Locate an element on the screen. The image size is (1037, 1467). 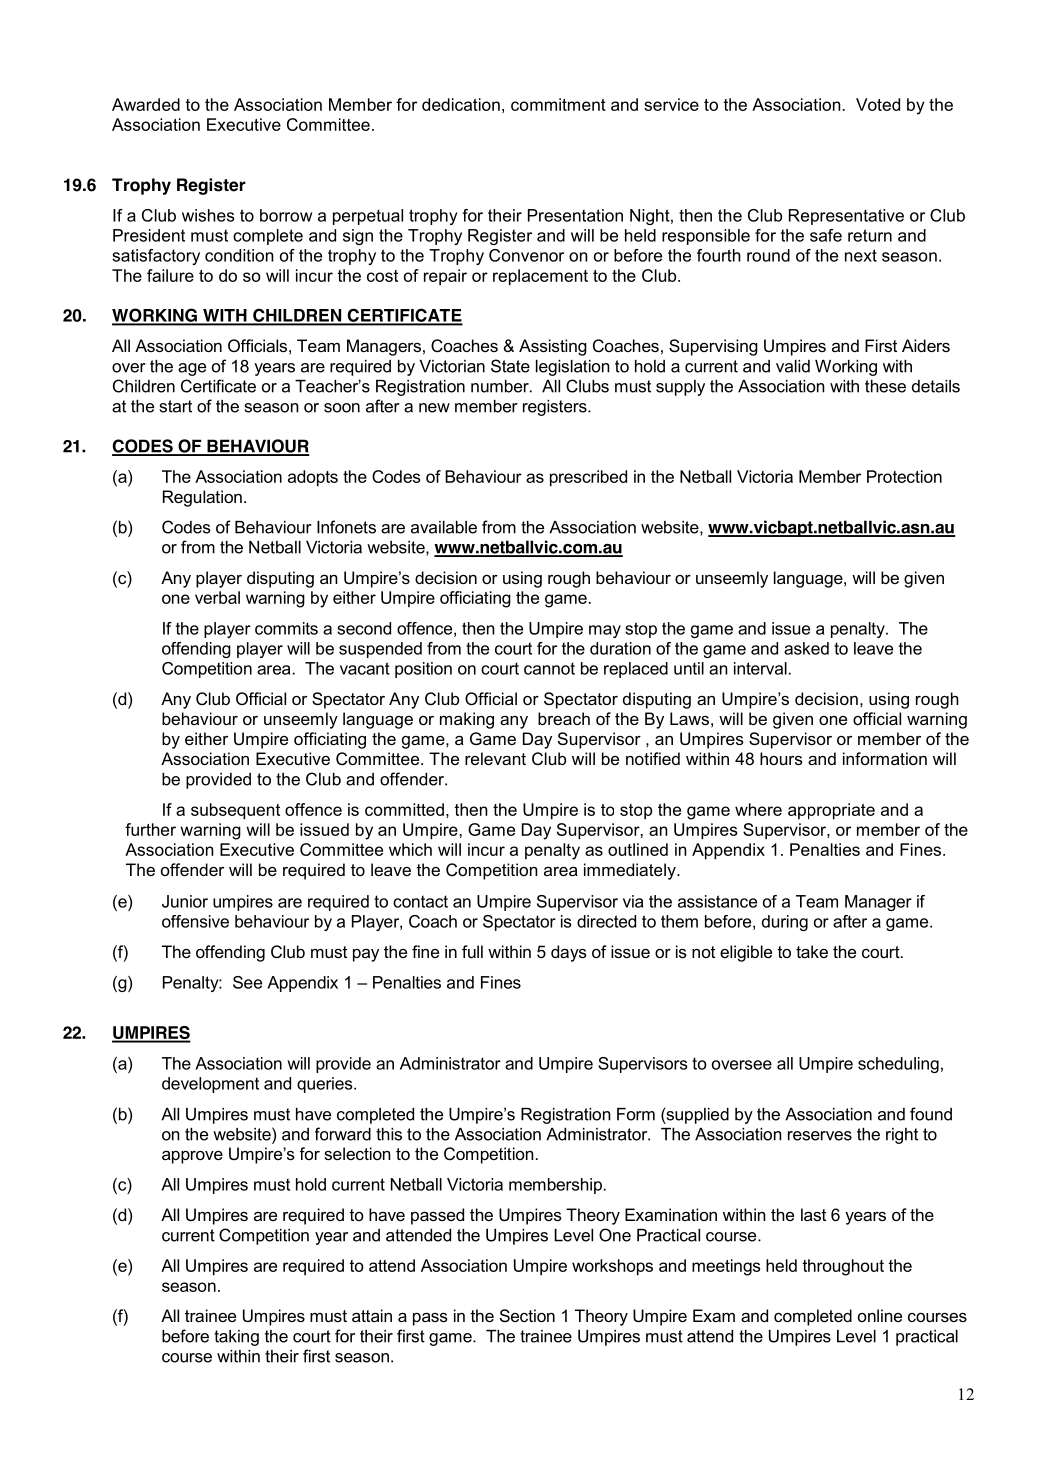
wishes is located at coordinates (208, 215).
